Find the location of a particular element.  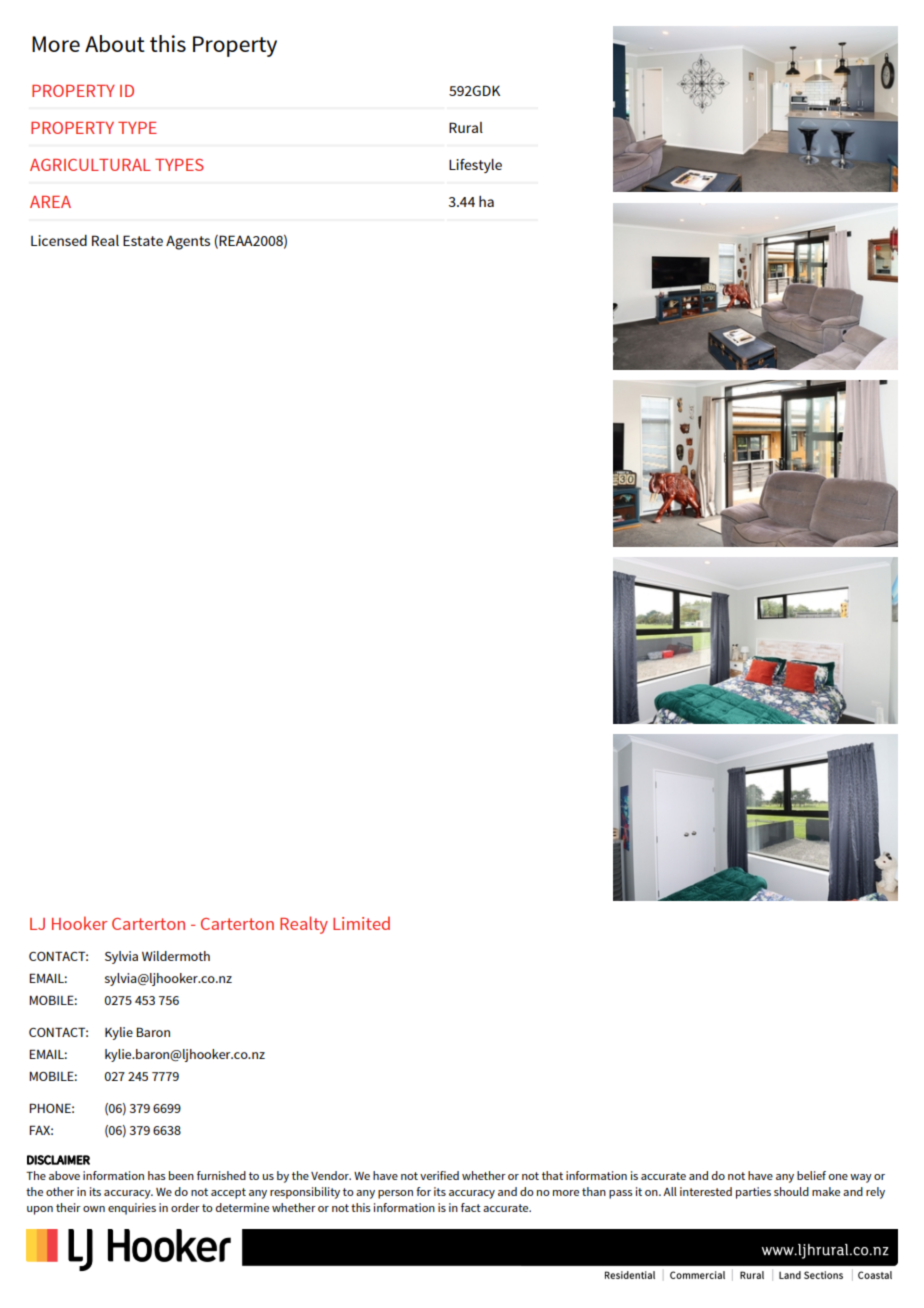

Lifestyle is located at coordinates (475, 166).
